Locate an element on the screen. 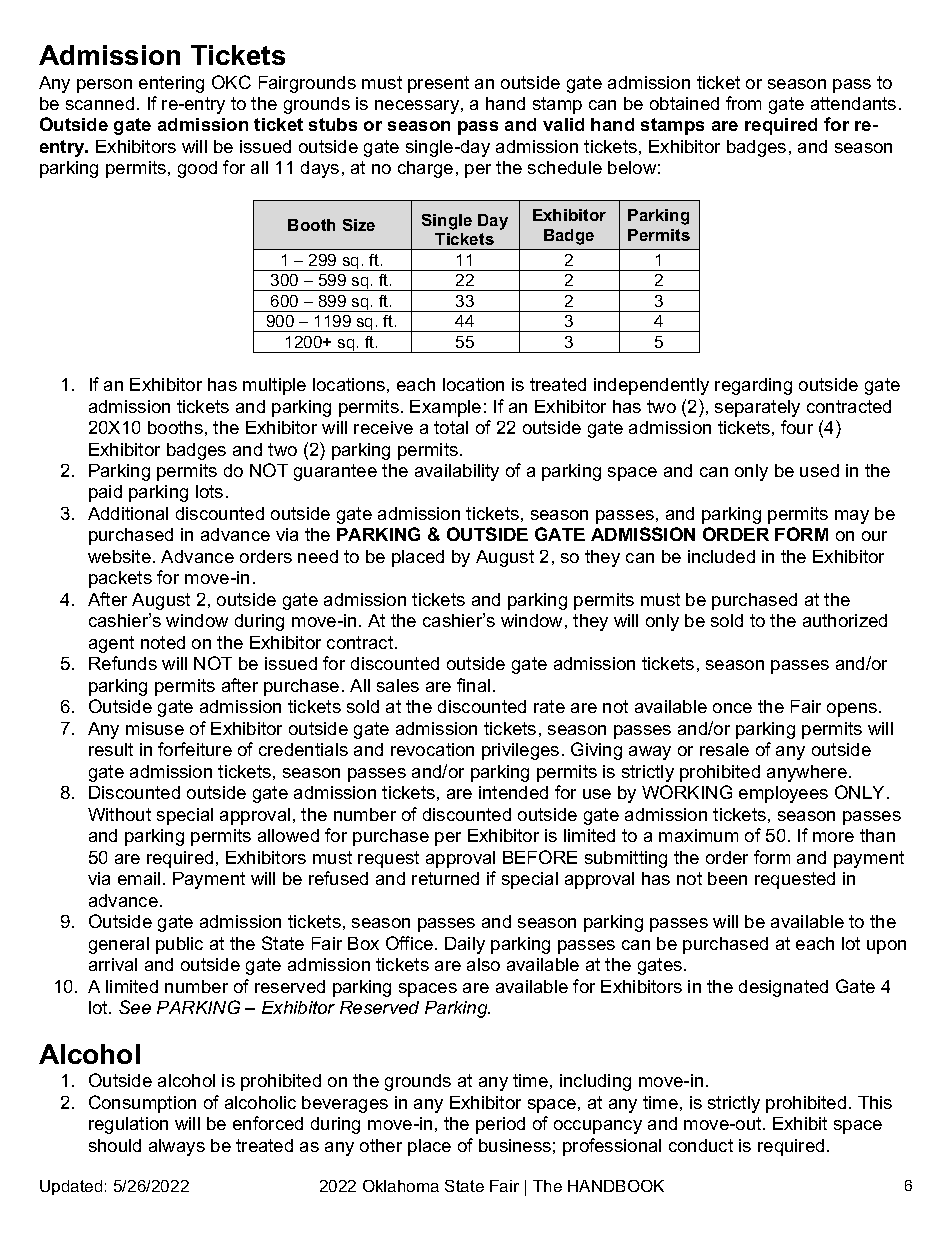 This screenshot has height=1233, width=952. entering is located at coordinates (171, 84).
